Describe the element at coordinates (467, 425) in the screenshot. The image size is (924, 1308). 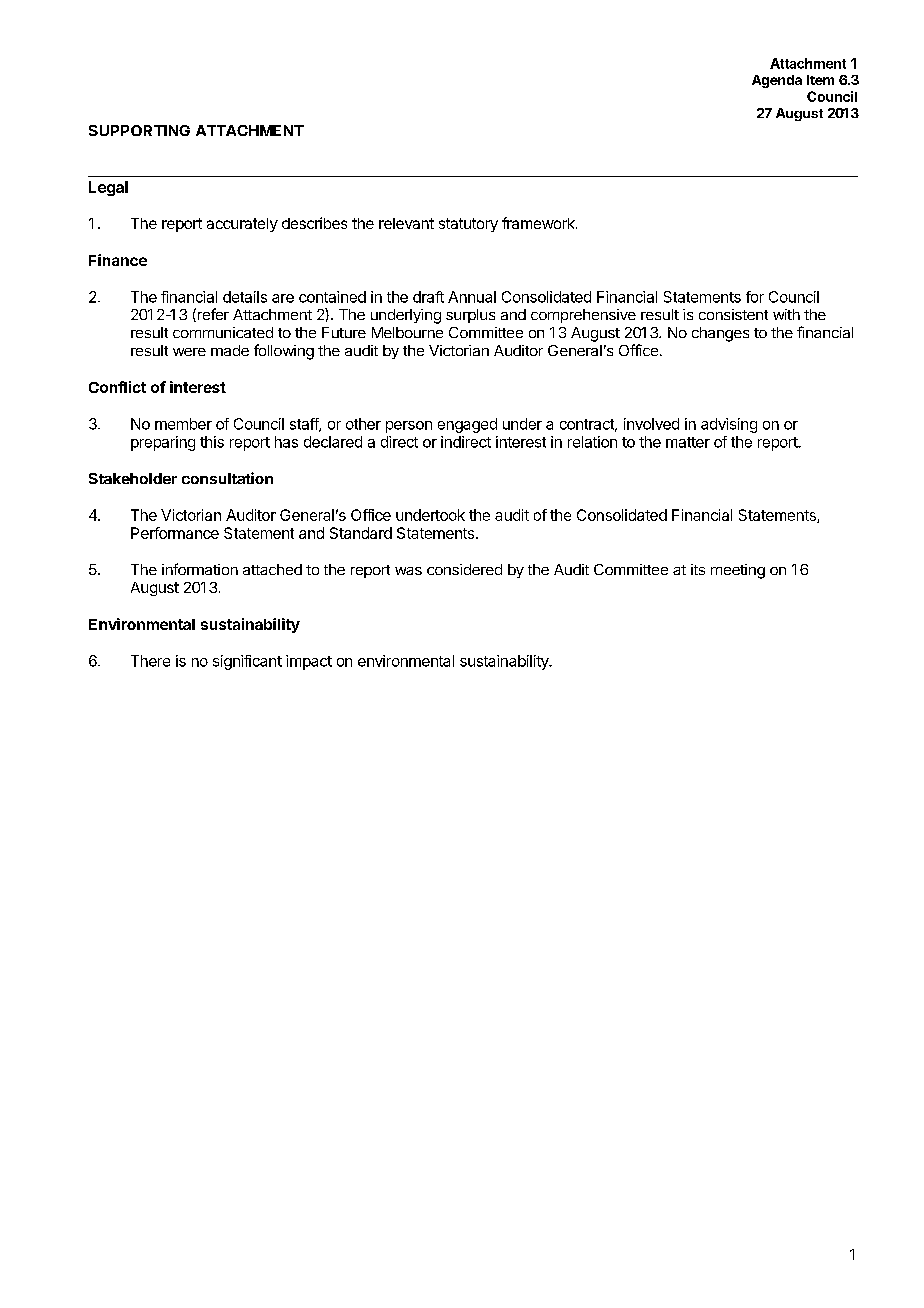
I see `engaged` at that location.
